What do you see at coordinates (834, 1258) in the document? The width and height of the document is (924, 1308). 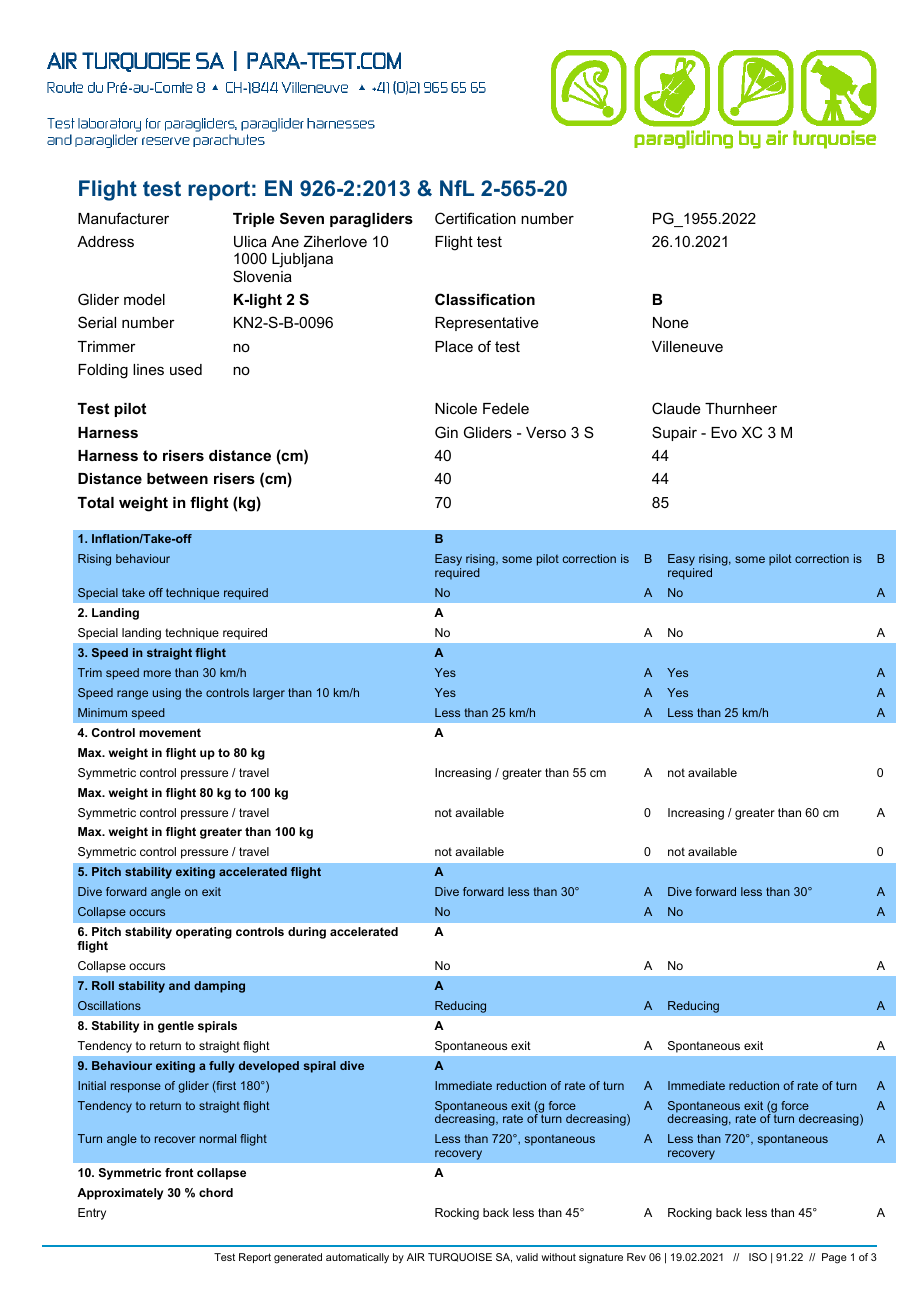 I see `Page` at bounding box center [834, 1258].
